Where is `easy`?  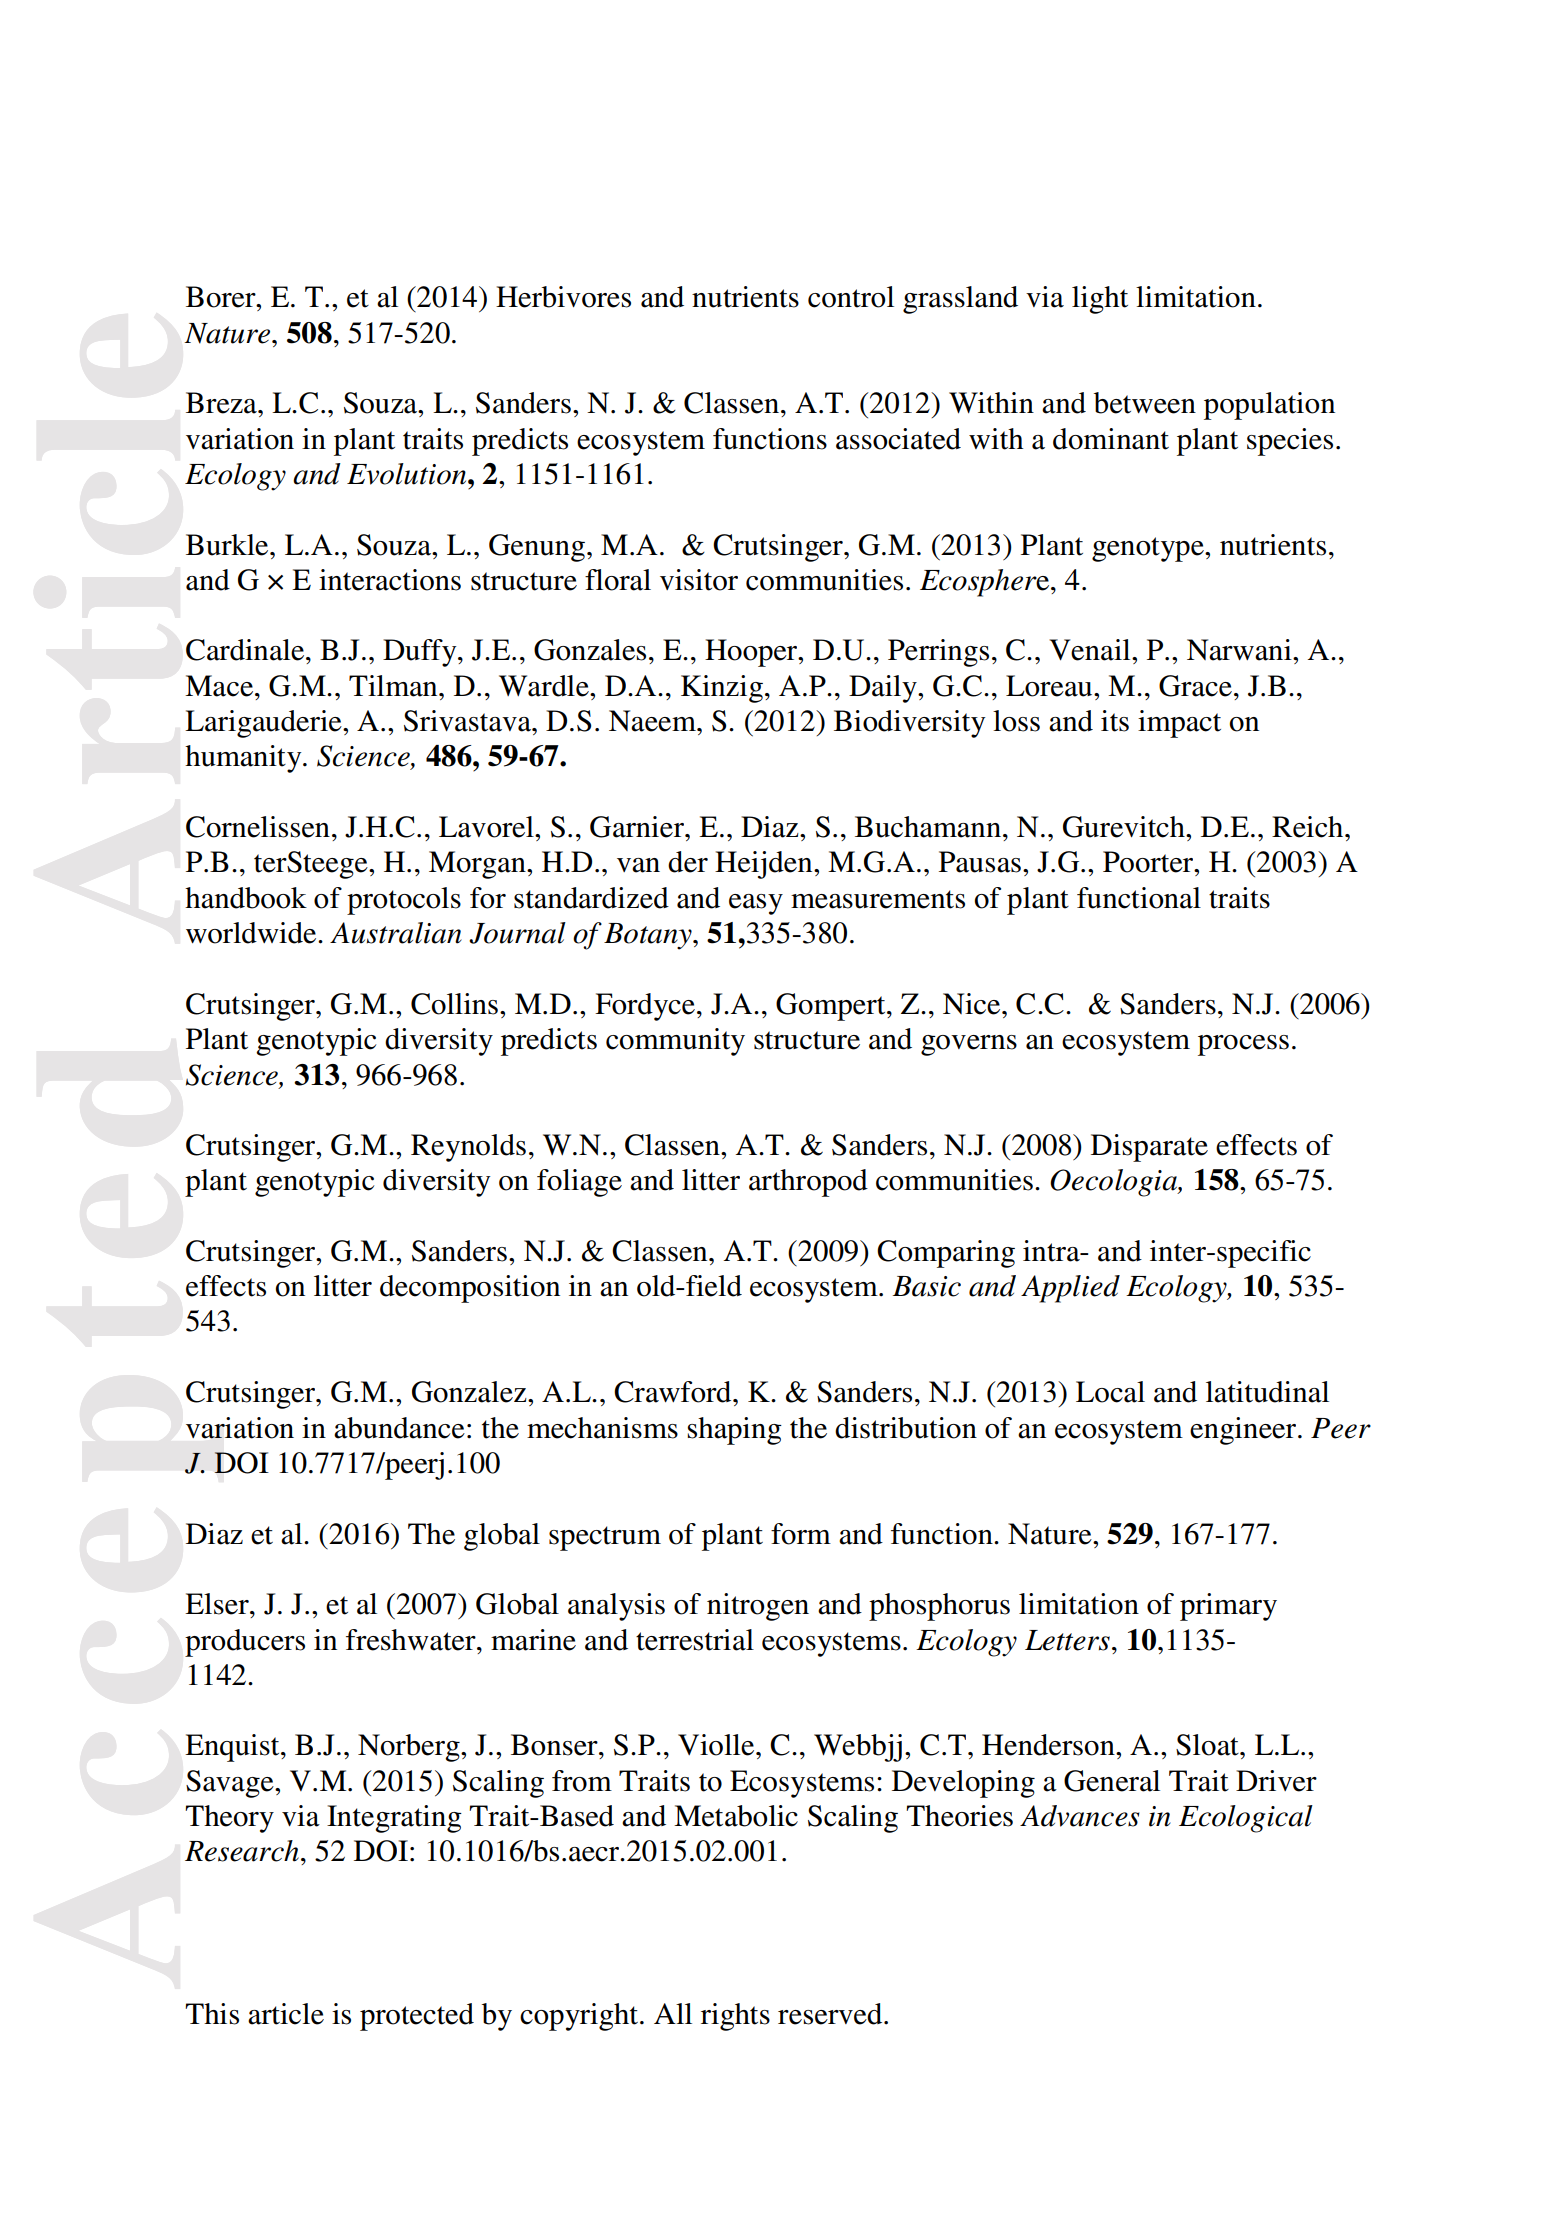 easy is located at coordinates (756, 904).
